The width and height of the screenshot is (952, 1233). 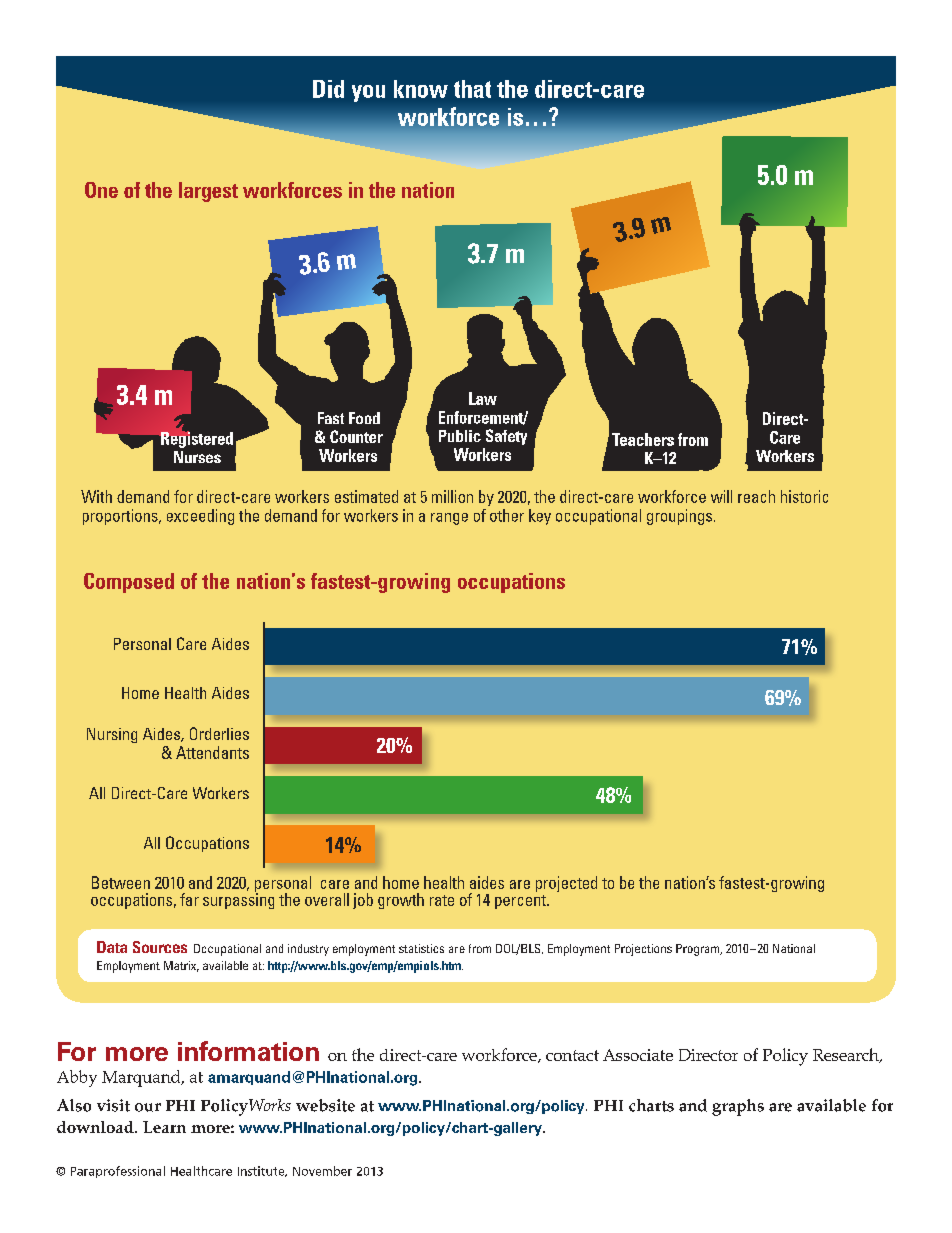 I want to click on Program, so click(x=699, y=950).
